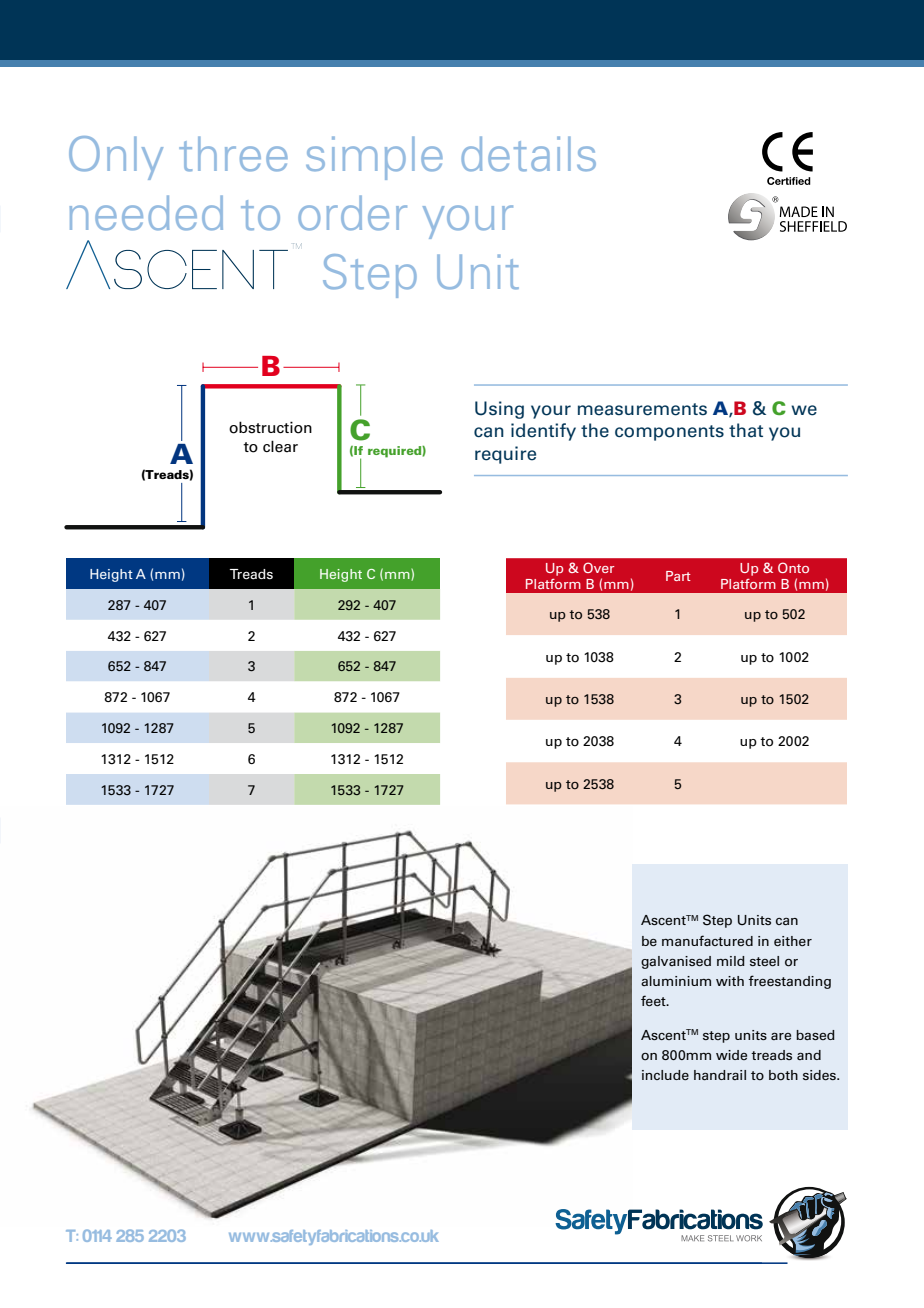  Describe the element at coordinates (270, 427) in the screenshot. I see `obstruction` at that location.
